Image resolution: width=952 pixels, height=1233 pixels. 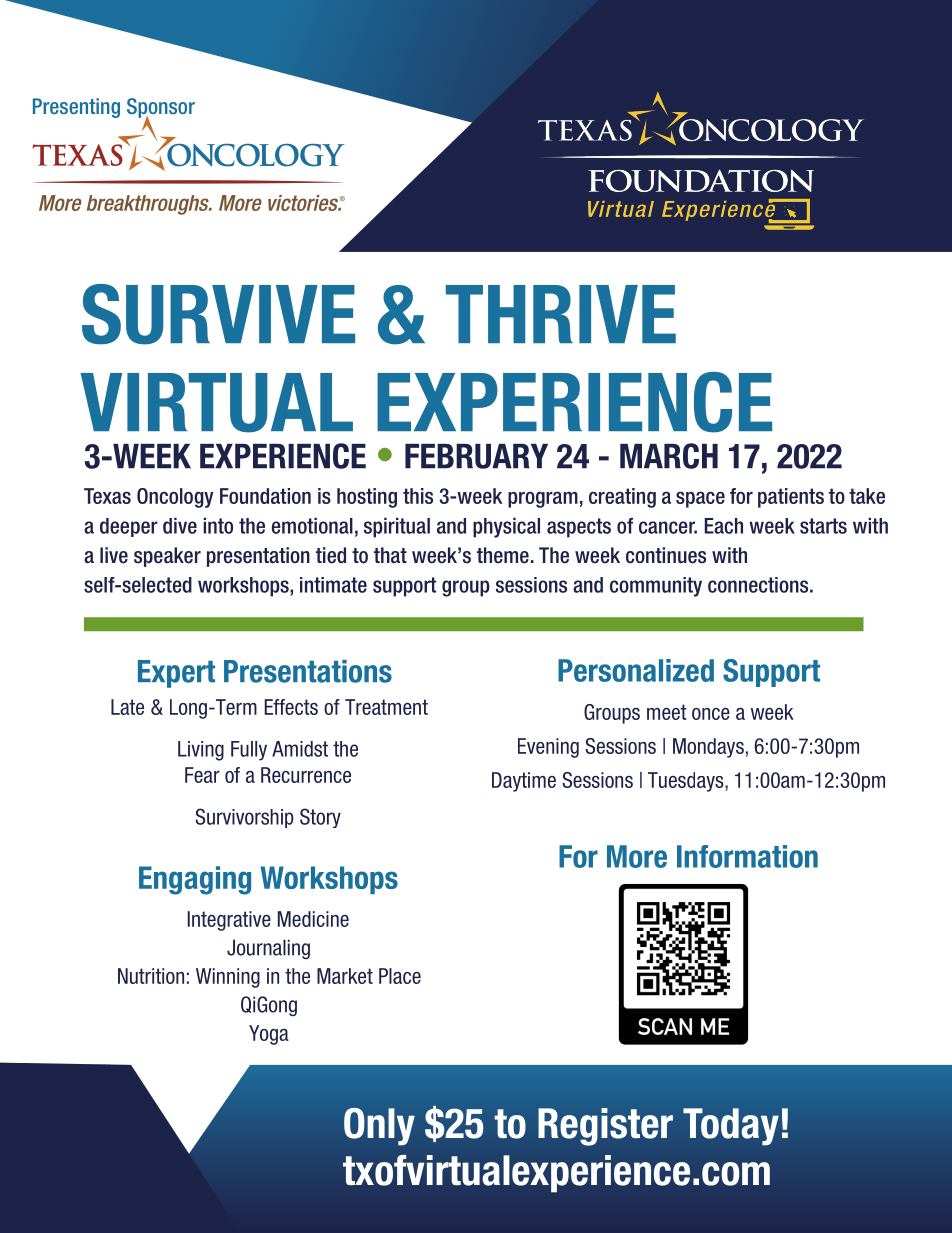 What do you see at coordinates (176, 674) in the image?
I see `Expert` at bounding box center [176, 674].
